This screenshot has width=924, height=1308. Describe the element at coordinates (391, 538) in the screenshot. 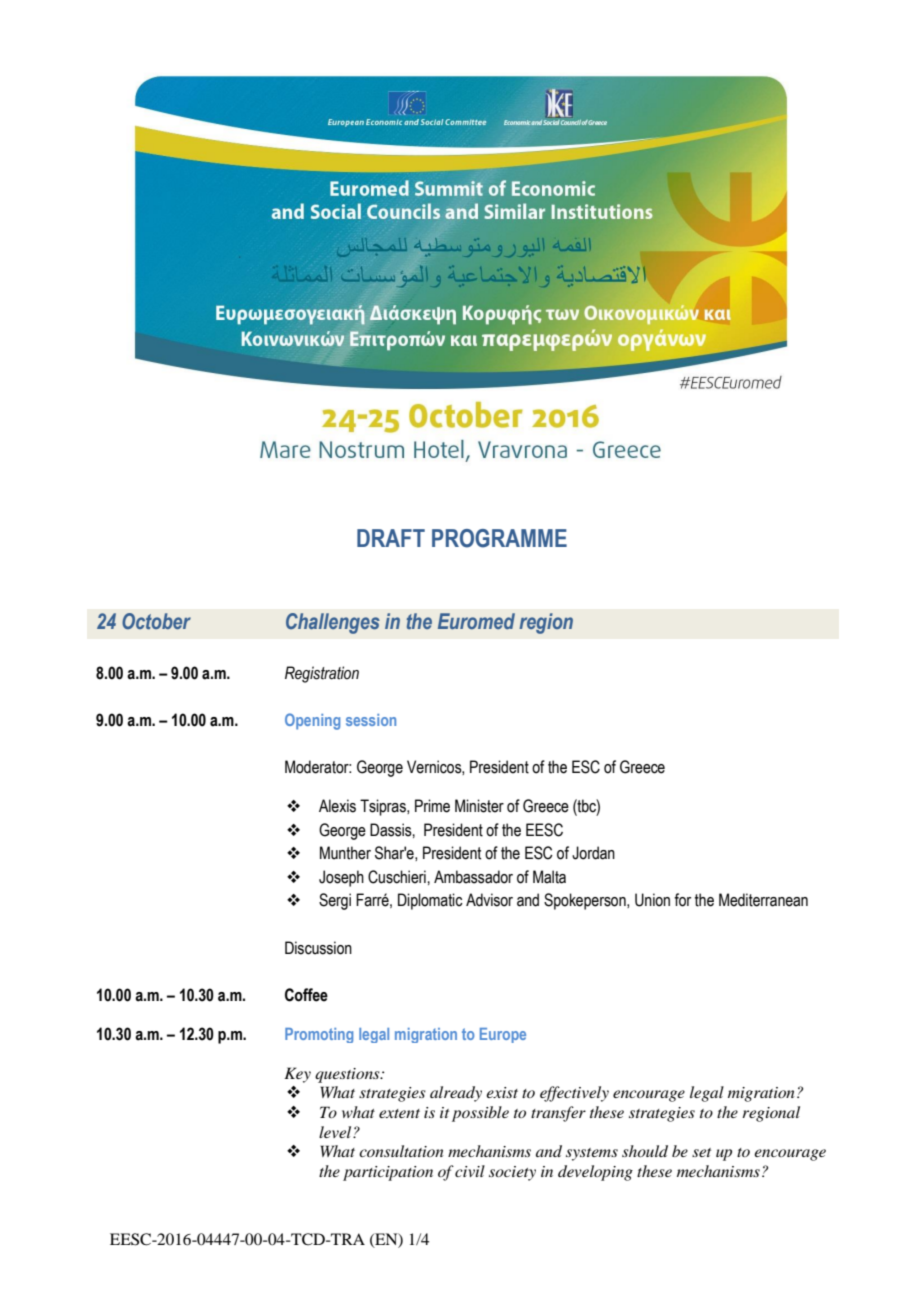

I see `DRAFT` at that location.
